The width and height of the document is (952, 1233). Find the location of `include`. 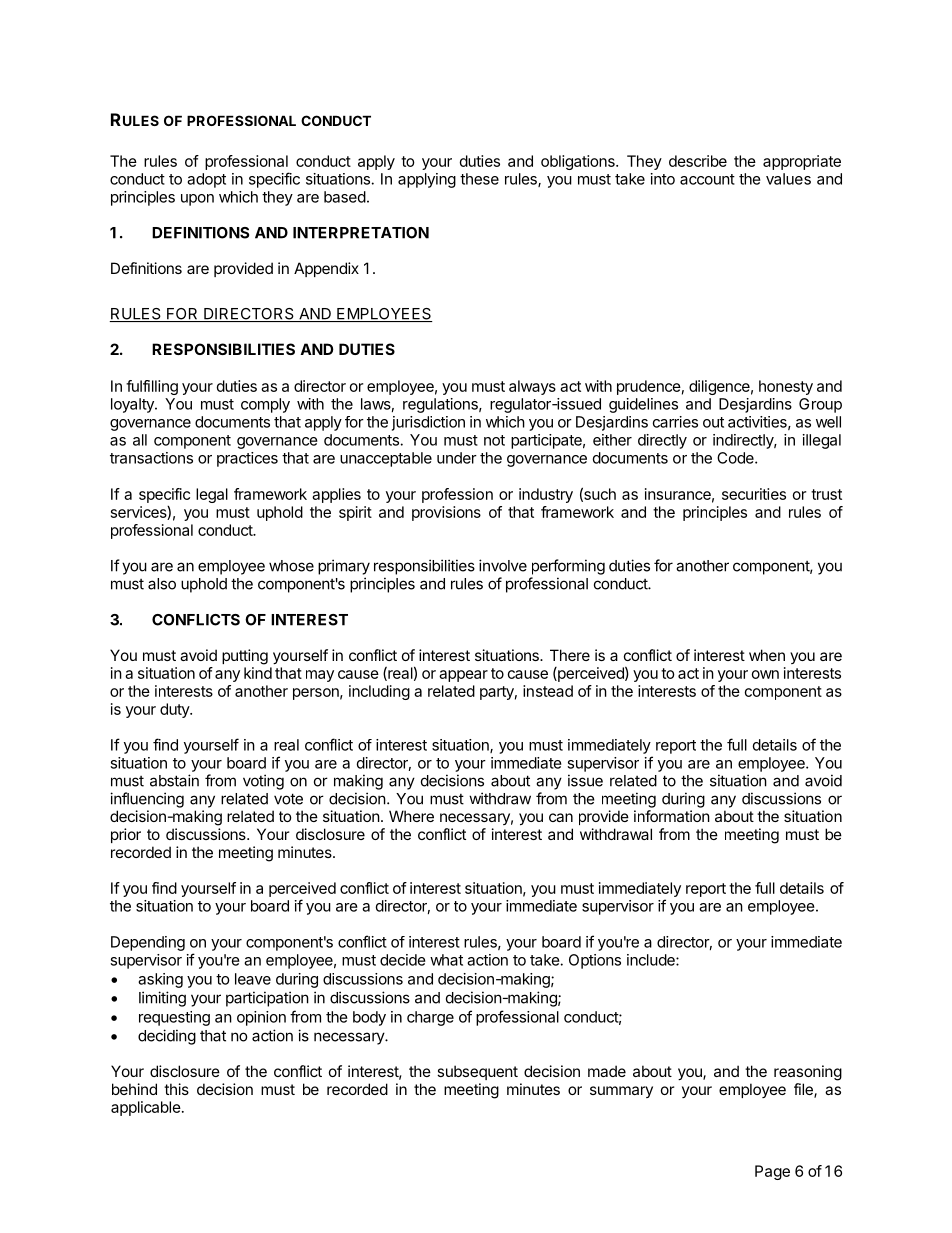

include is located at coordinates (652, 960).
